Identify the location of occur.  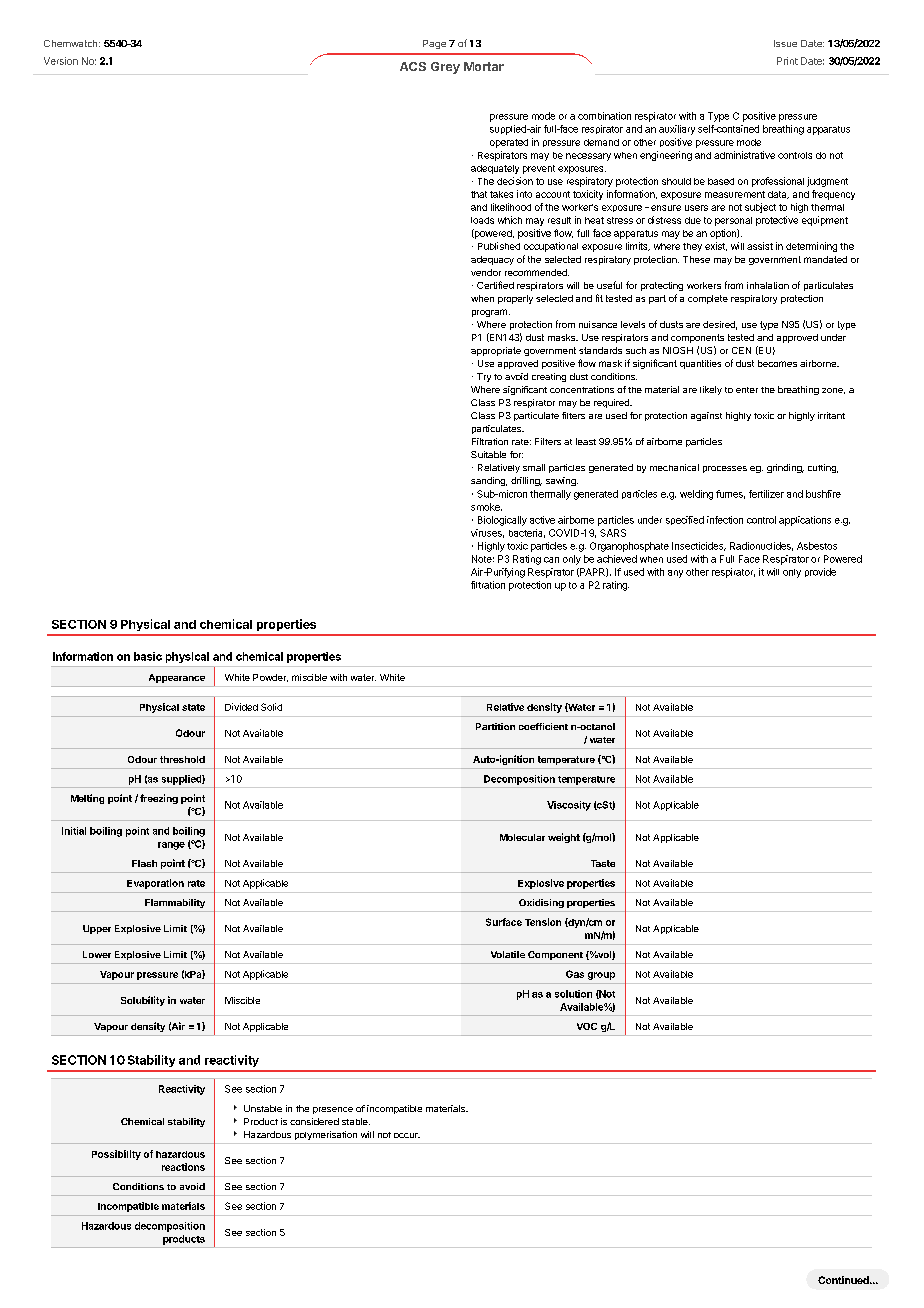
(407, 1135).
